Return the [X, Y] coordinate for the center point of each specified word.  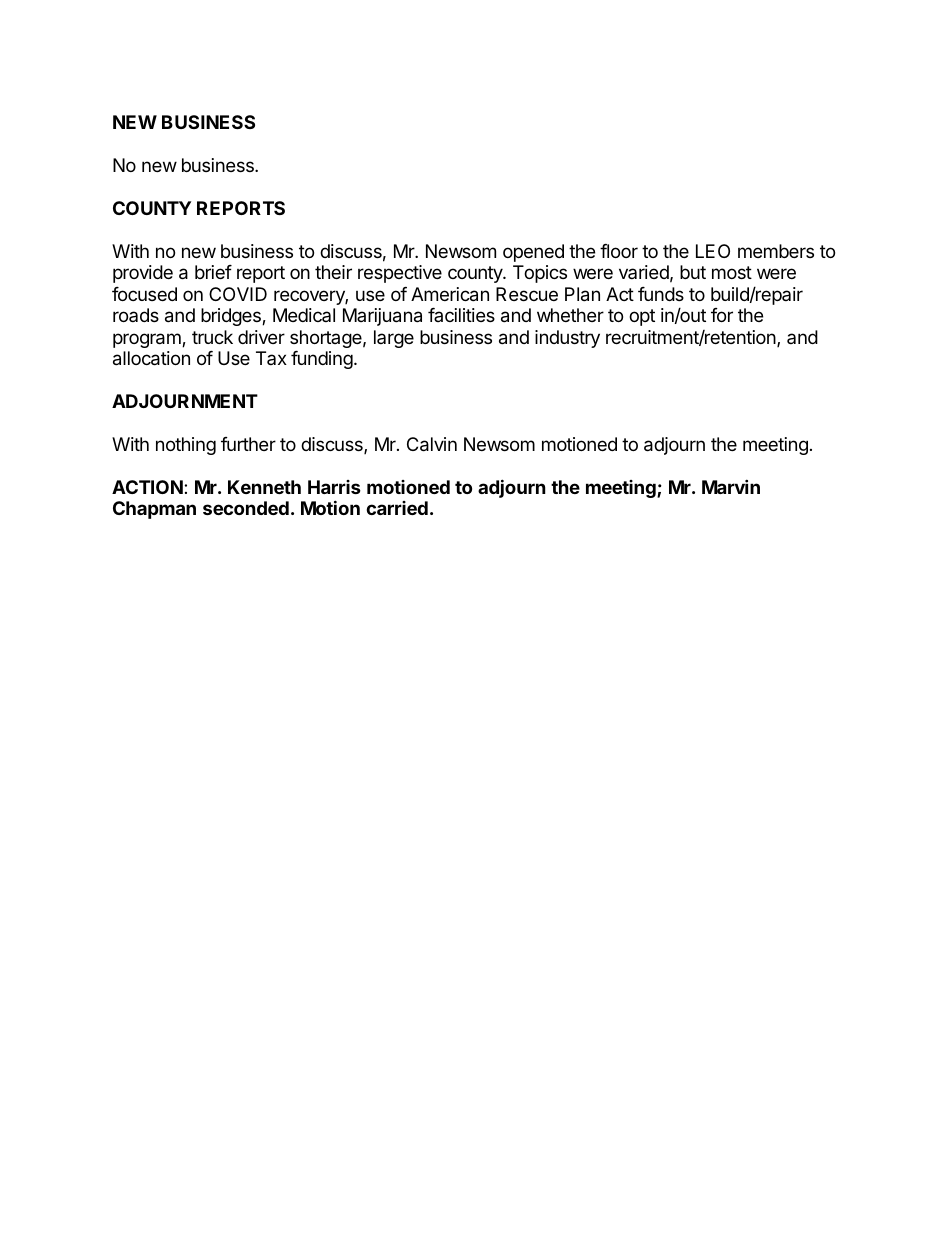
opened [533, 253]
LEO [713, 251]
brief [213, 272]
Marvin [731, 486]
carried [397, 508]
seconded [246, 508]
